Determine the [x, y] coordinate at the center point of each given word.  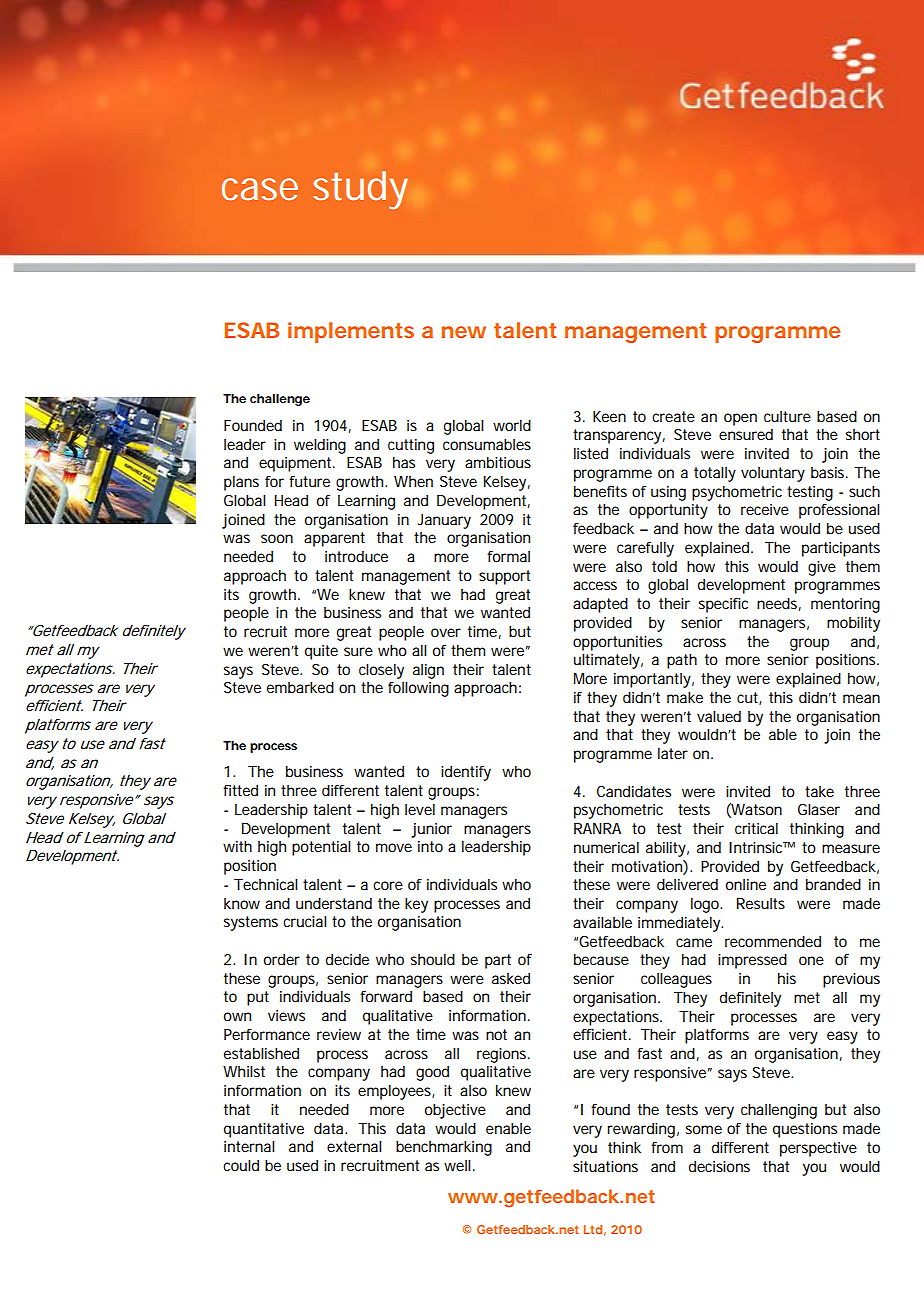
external [354, 1146]
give [822, 568]
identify [466, 773]
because [601, 959]
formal [508, 556]
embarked [300, 687]
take [819, 791]
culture [787, 416]
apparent [334, 539]
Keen [609, 416]
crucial [305, 921]
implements [351, 332]
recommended [773, 941]
